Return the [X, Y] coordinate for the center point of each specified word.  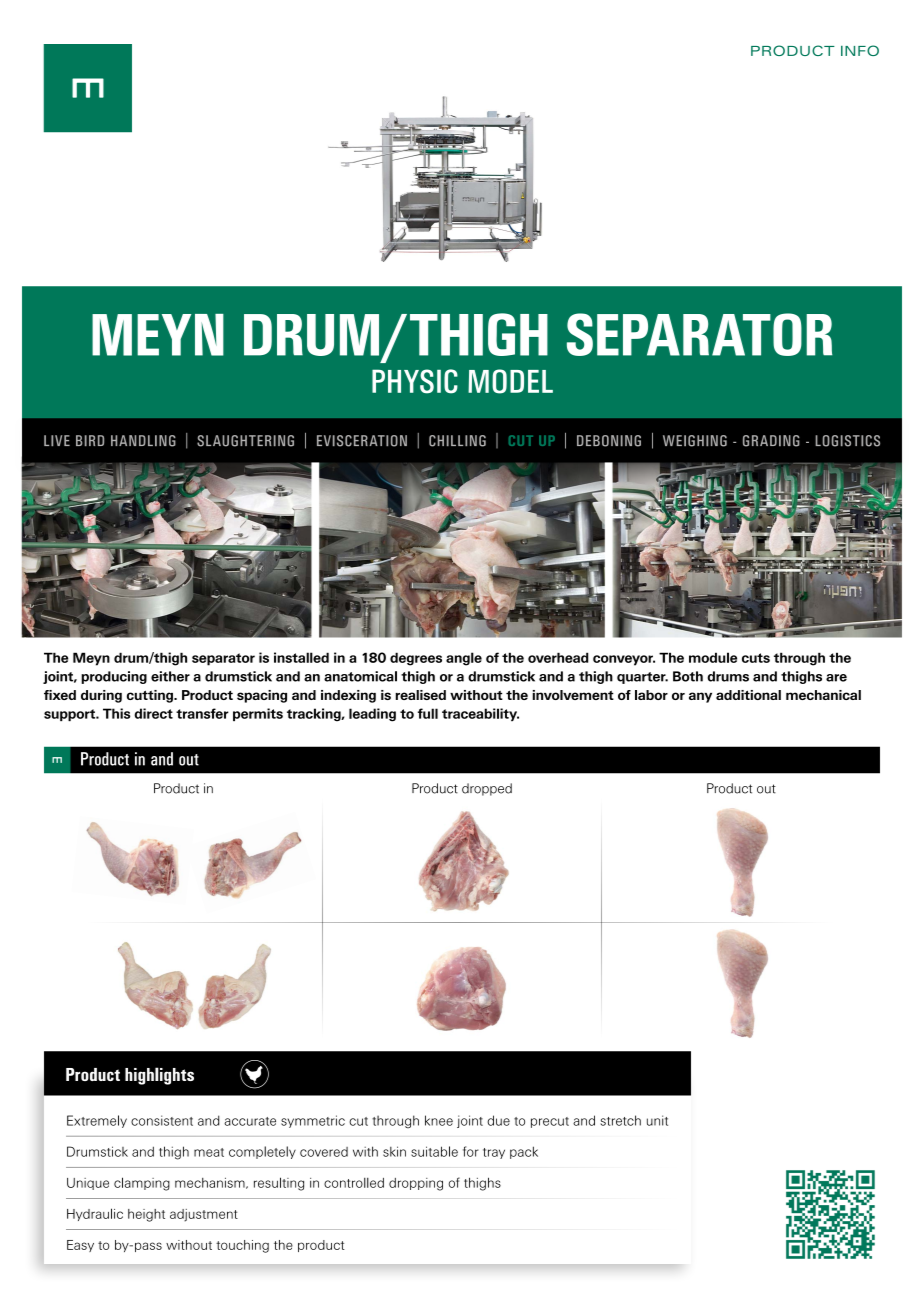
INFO [860, 50]
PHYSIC [415, 381]
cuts [756, 658]
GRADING [771, 441]
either [170, 676]
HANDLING [143, 441]
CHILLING [457, 441]
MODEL [510, 381]
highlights [159, 1076]
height [146, 1215]
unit [657, 1120]
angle [464, 659]
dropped [487, 789]
